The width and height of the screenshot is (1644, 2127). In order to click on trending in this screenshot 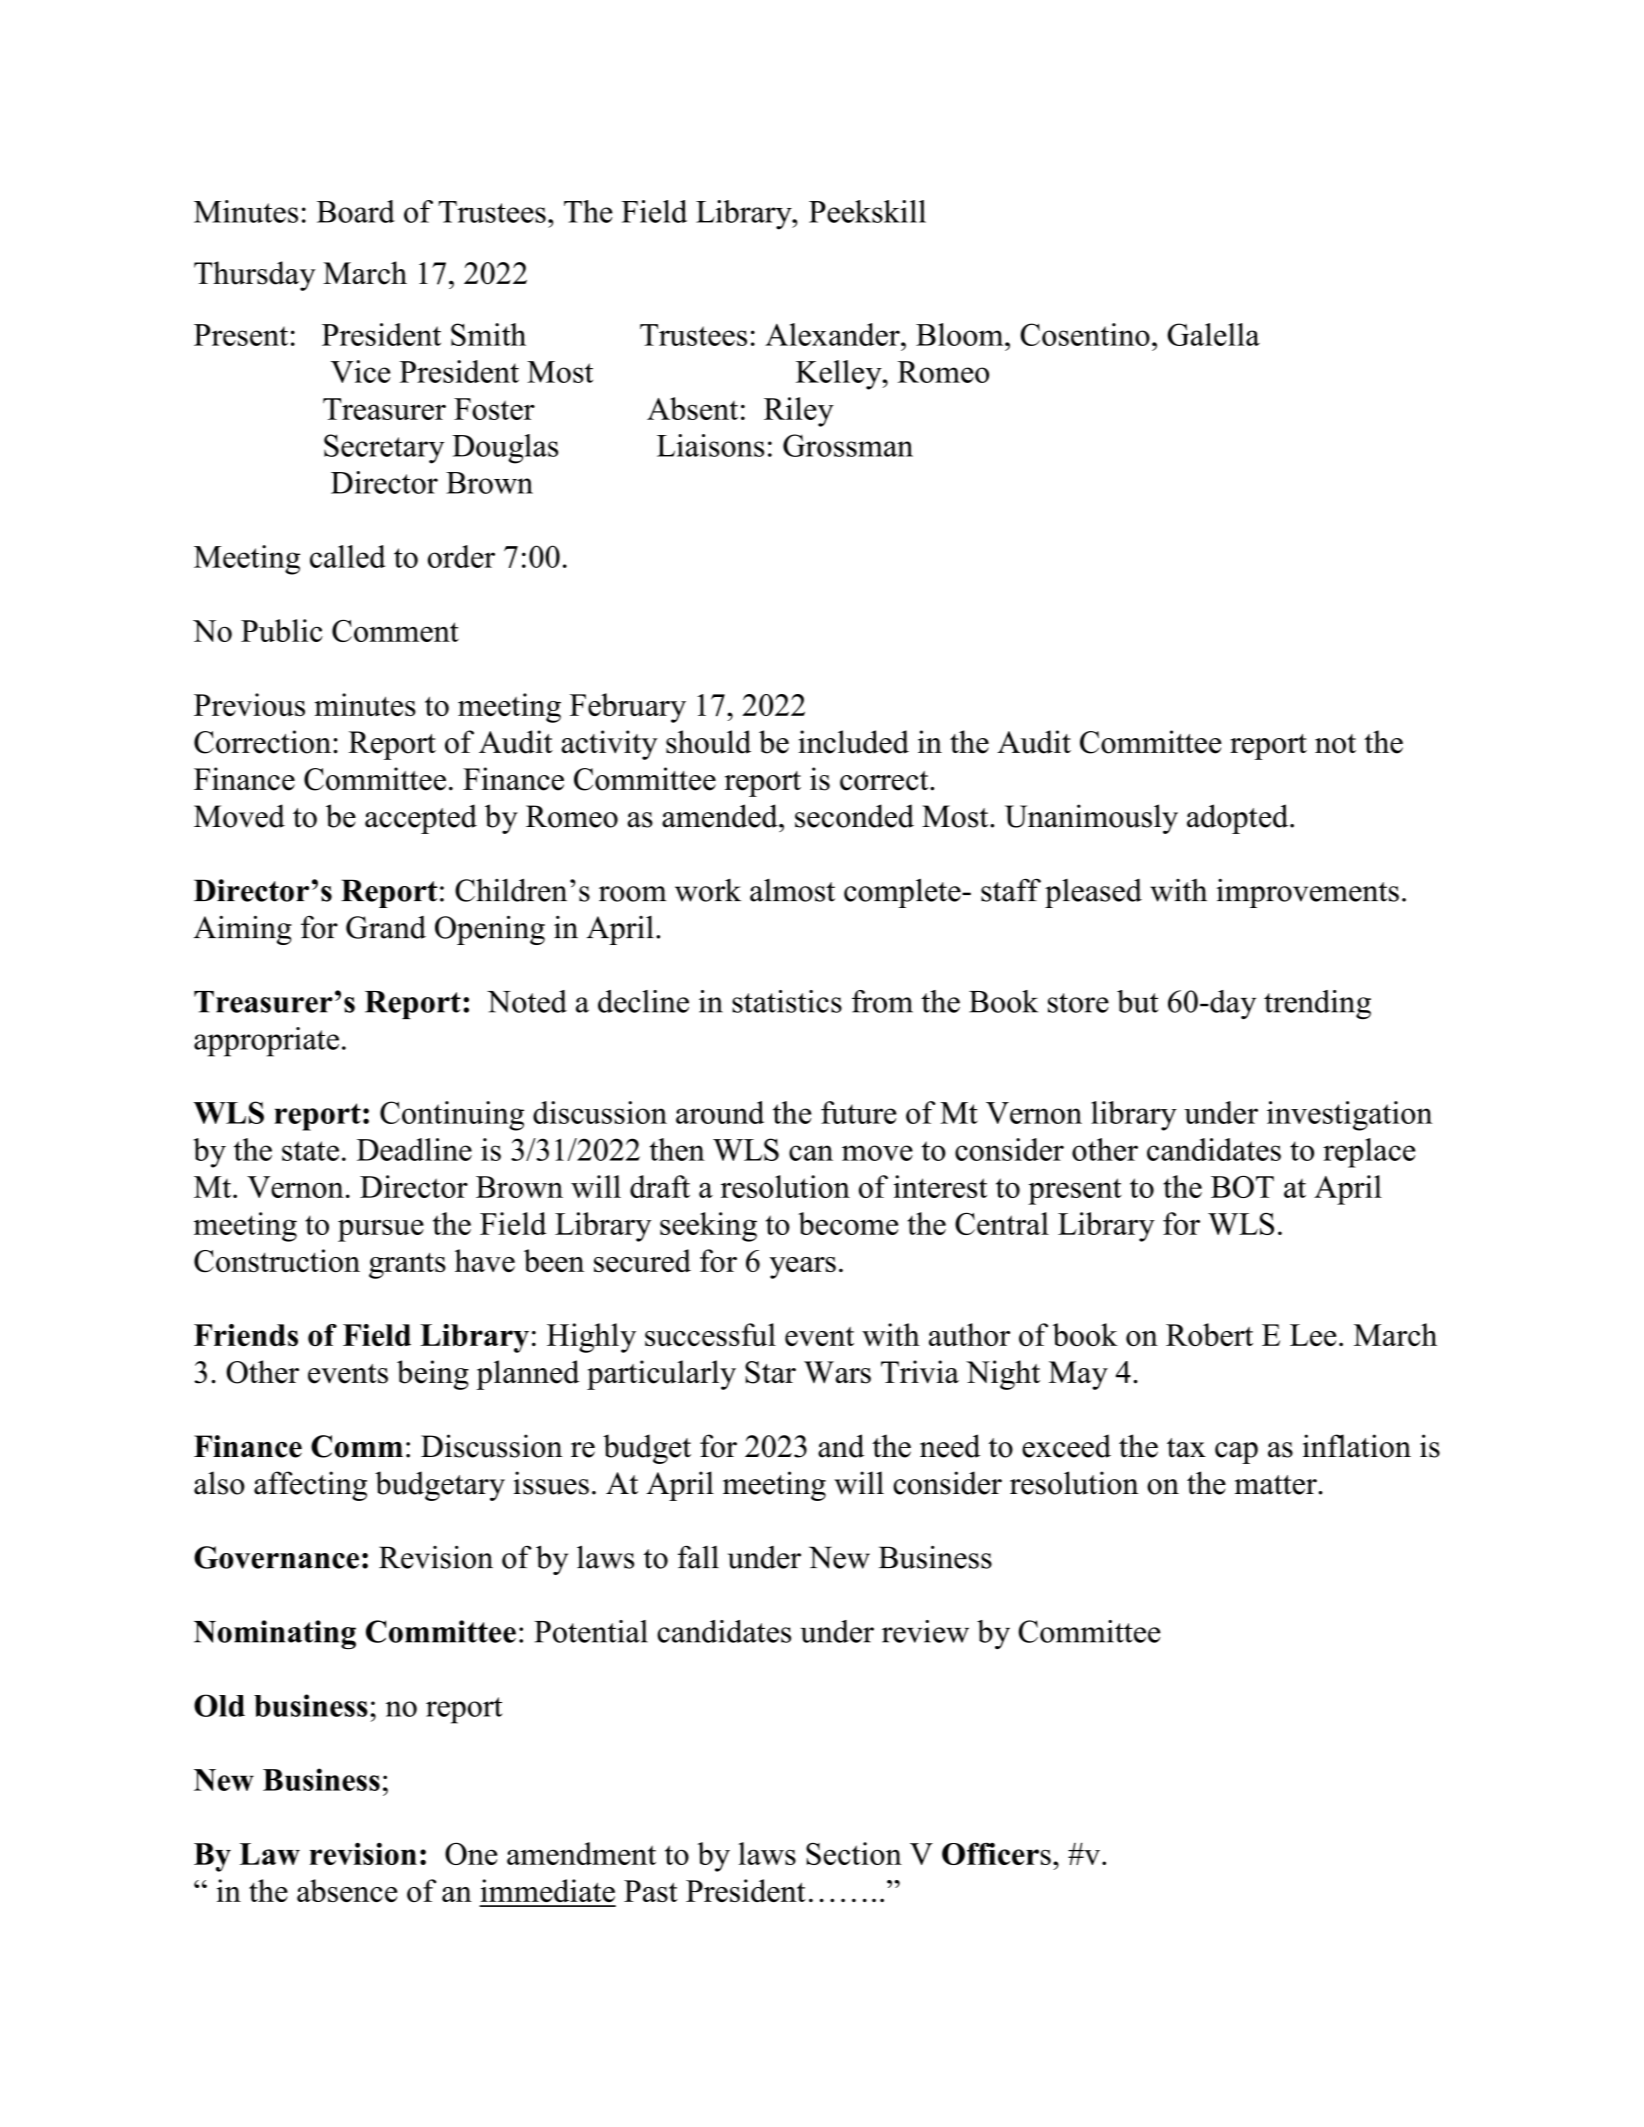, I will do `click(1317, 1004)`.
